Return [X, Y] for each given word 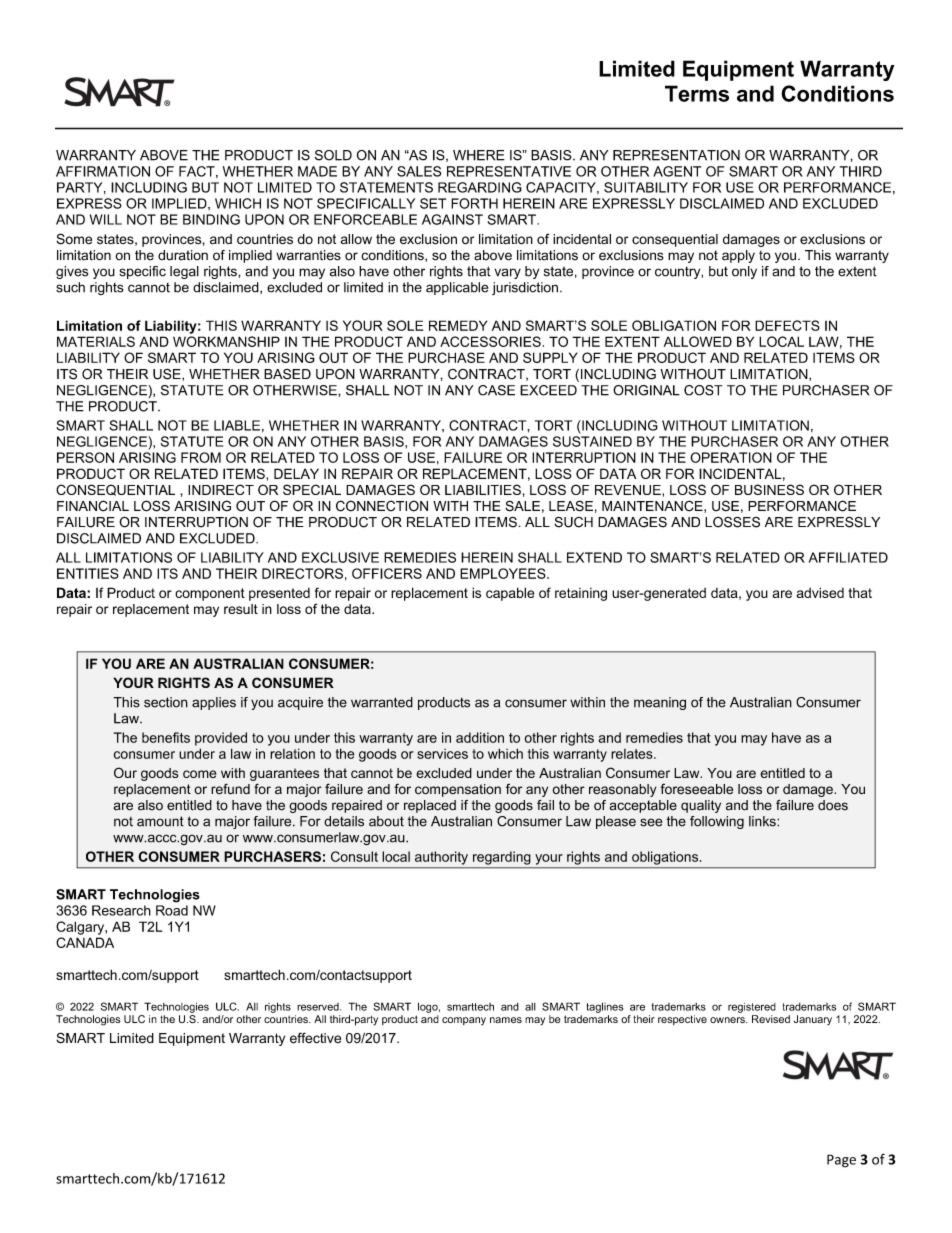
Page [841, 1161]
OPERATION [731, 457]
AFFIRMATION [103, 171]
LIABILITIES [484, 489]
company [464, 1021]
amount [160, 821]
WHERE [479, 155]
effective [315, 1038]
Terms [697, 93]
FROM [201, 457]
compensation [458, 790]
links [763, 821]
